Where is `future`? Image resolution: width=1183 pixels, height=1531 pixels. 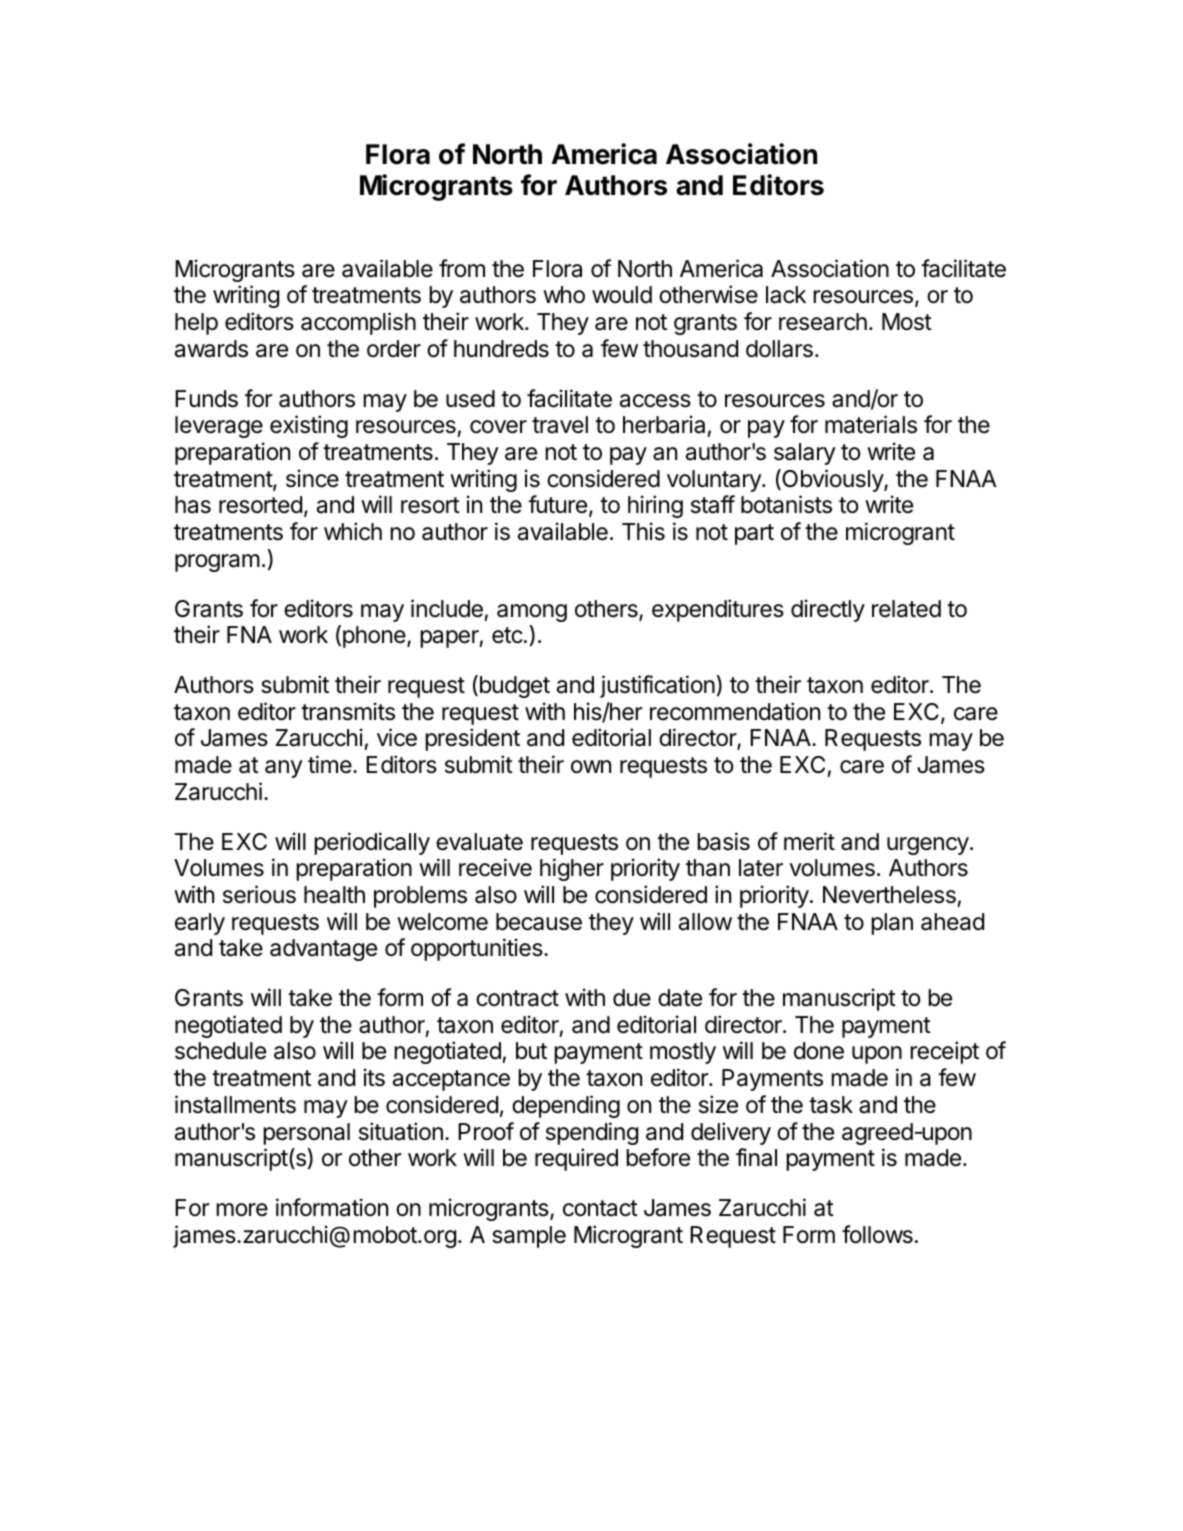
future is located at coordinates (557, 504).
